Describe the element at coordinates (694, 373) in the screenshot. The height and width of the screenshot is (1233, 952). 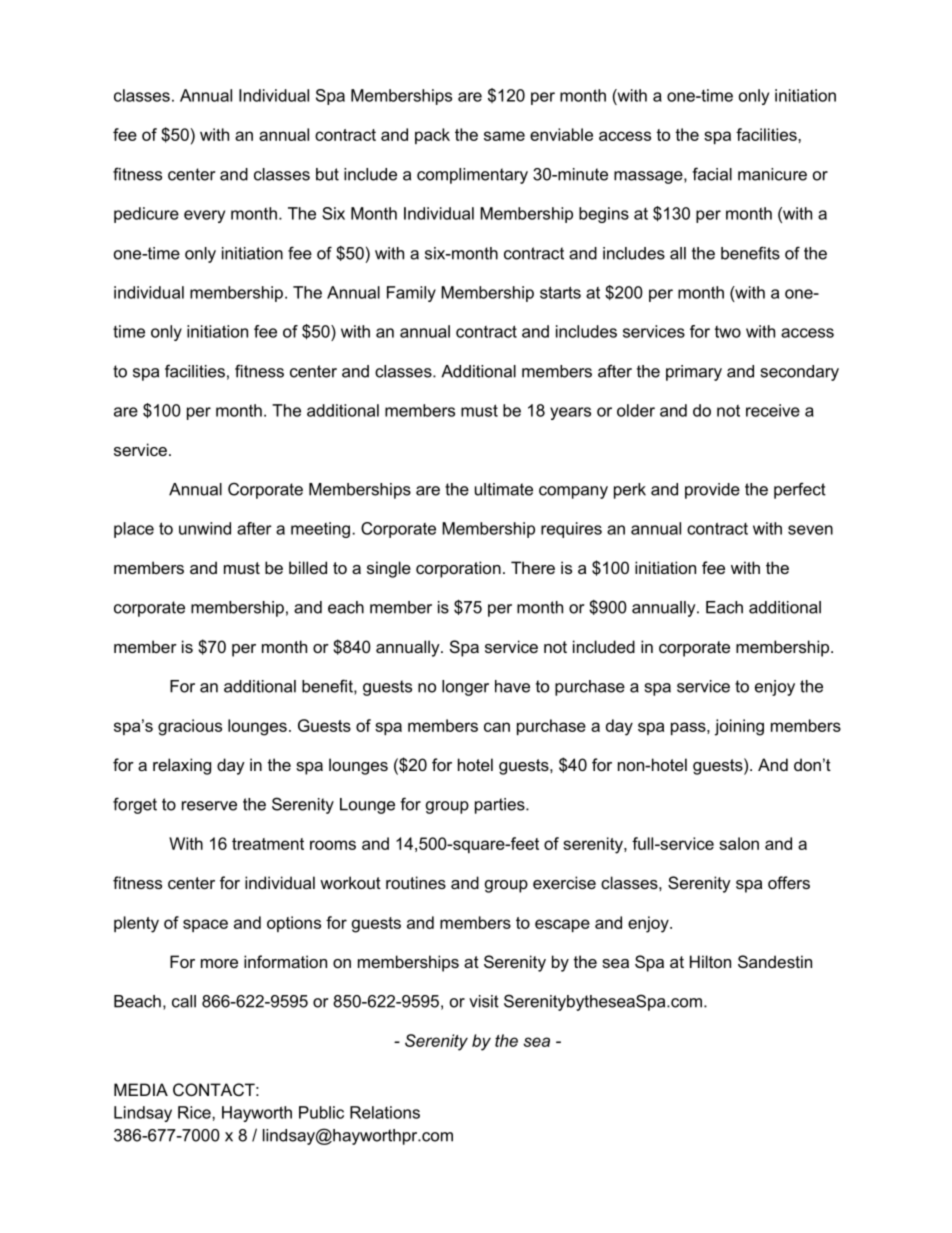
I see `primary` at that location.
